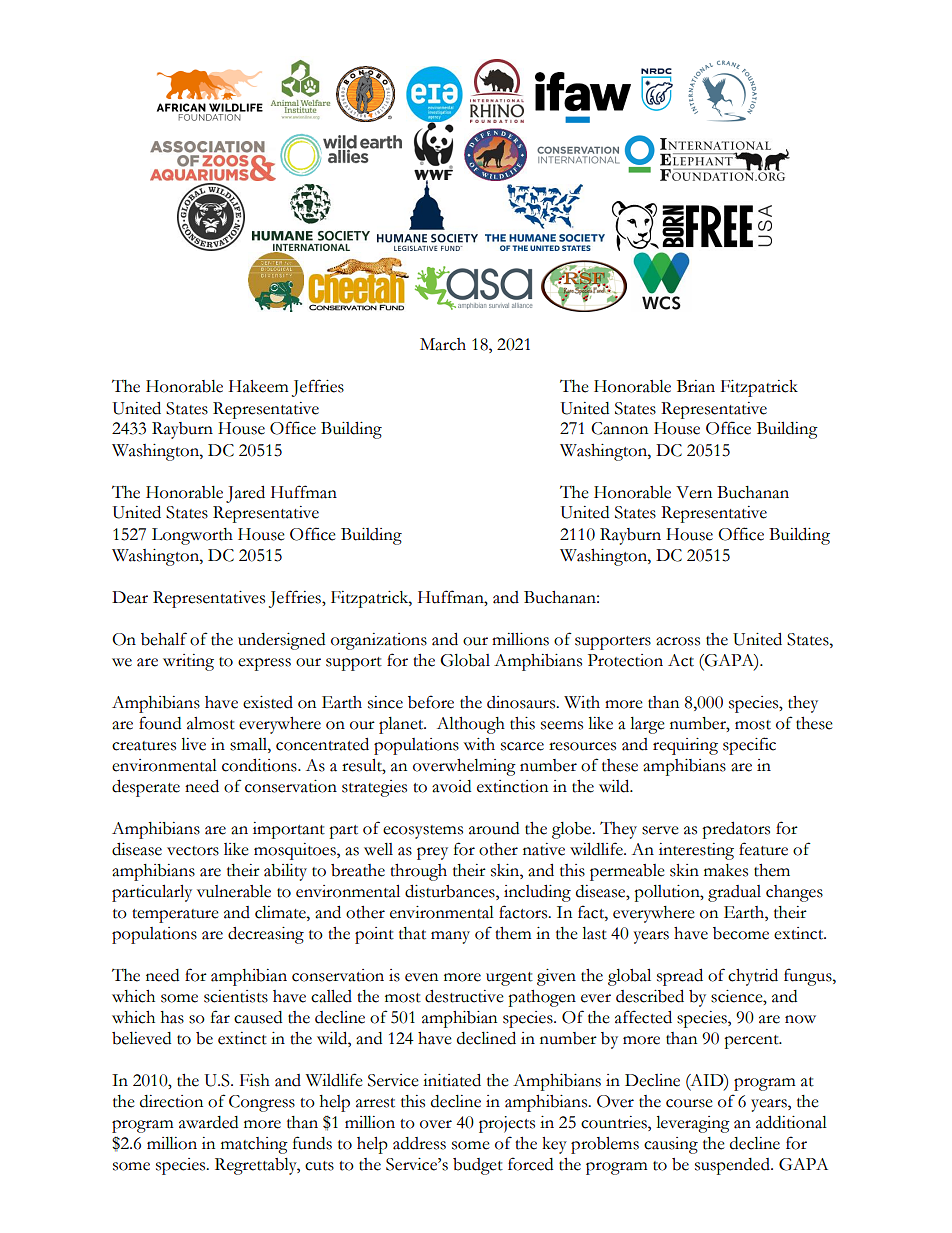  Describe the element at coordinates (696, 386) in the document. I see `Brian` at that location.
